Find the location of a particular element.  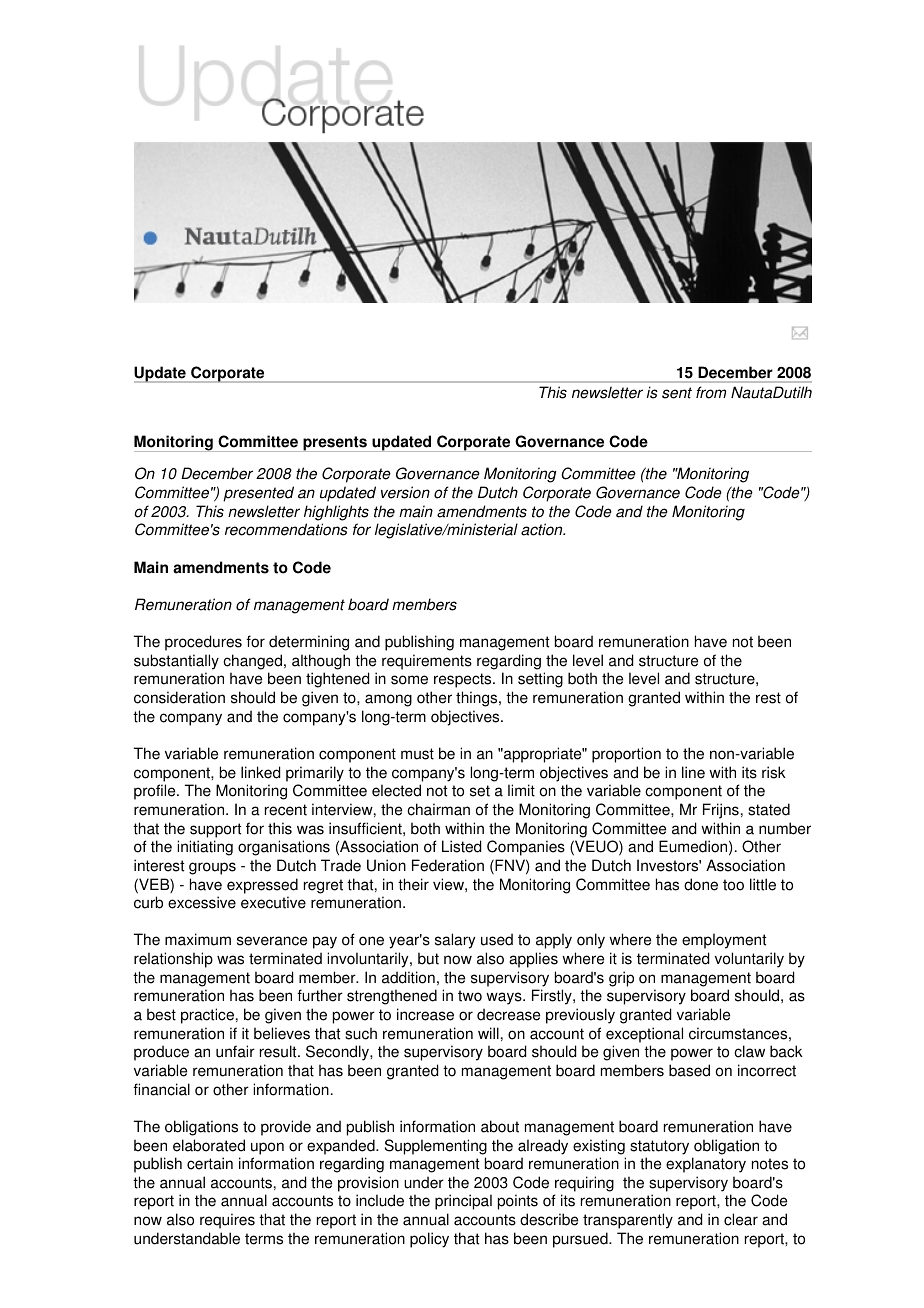

principal is located at coordinates (463, 1202).
